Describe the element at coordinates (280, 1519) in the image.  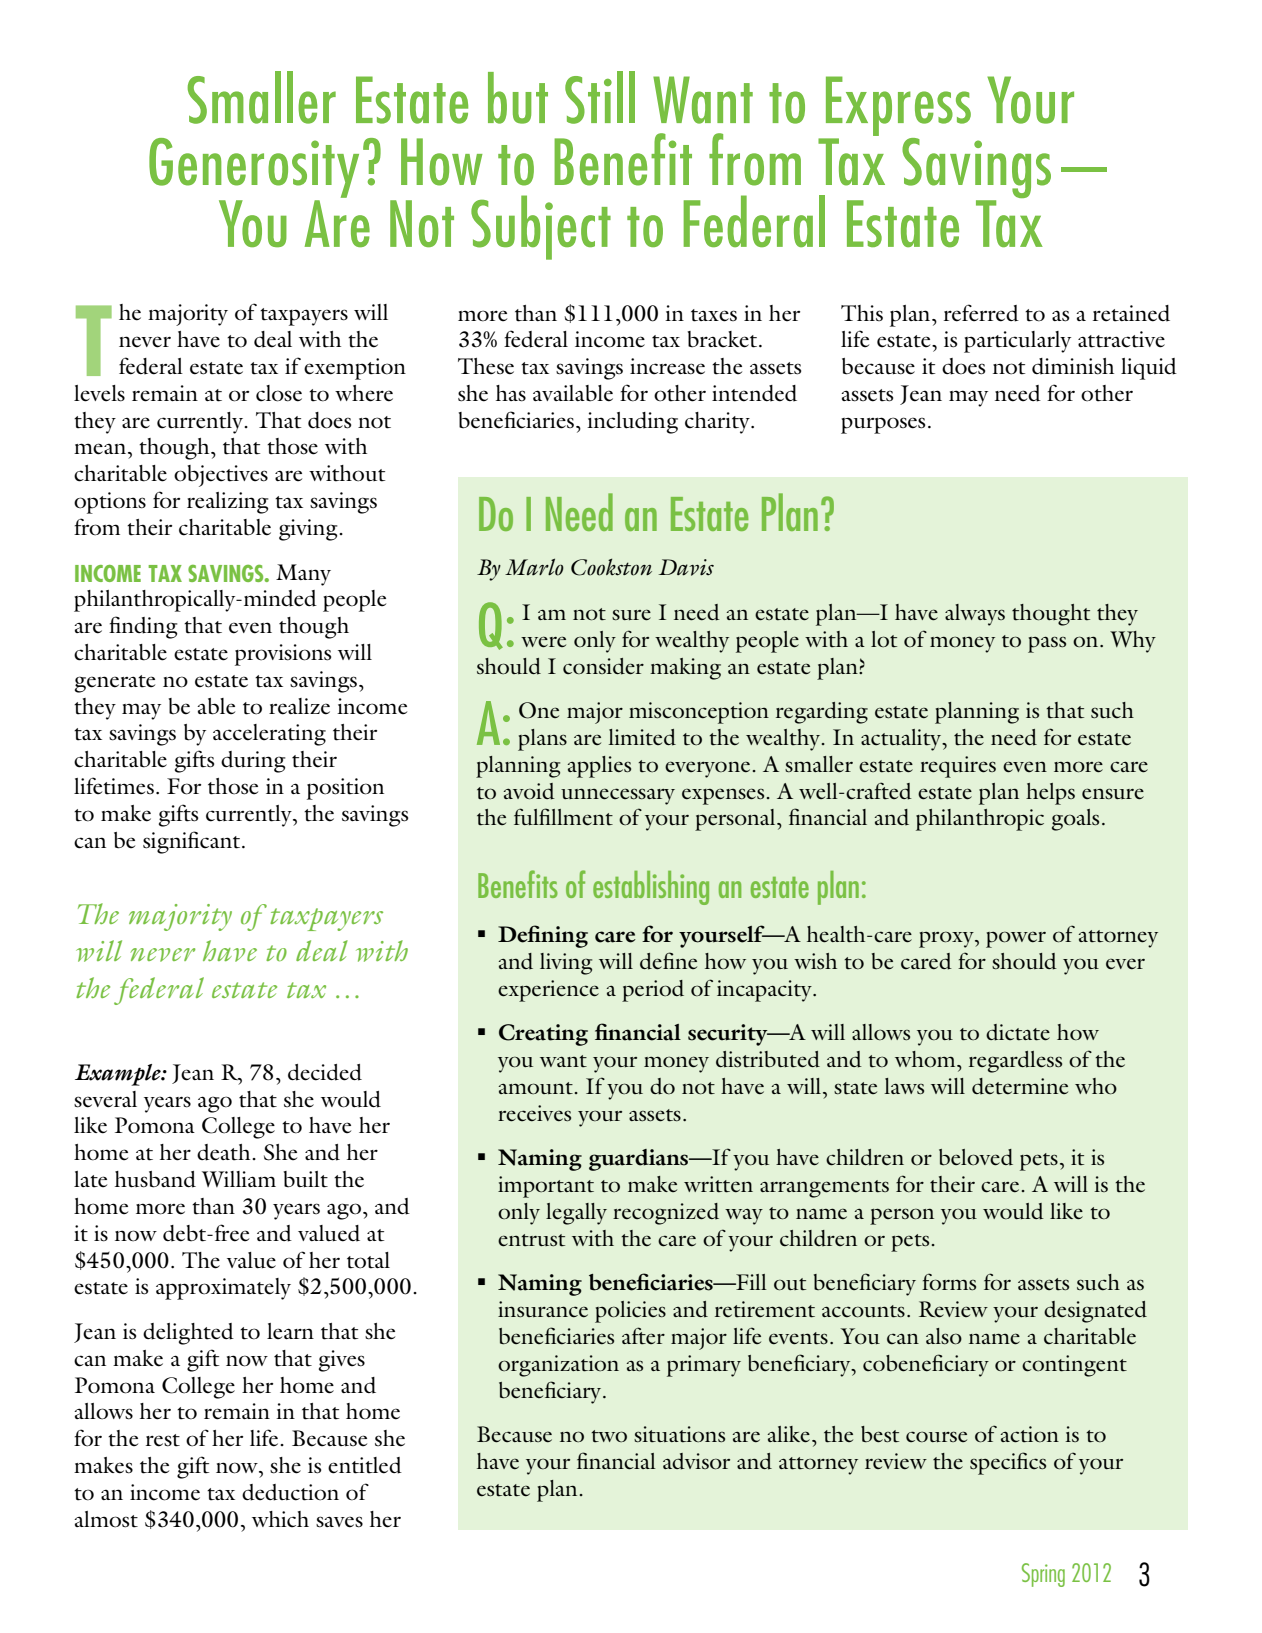
I see `which` at that location.
